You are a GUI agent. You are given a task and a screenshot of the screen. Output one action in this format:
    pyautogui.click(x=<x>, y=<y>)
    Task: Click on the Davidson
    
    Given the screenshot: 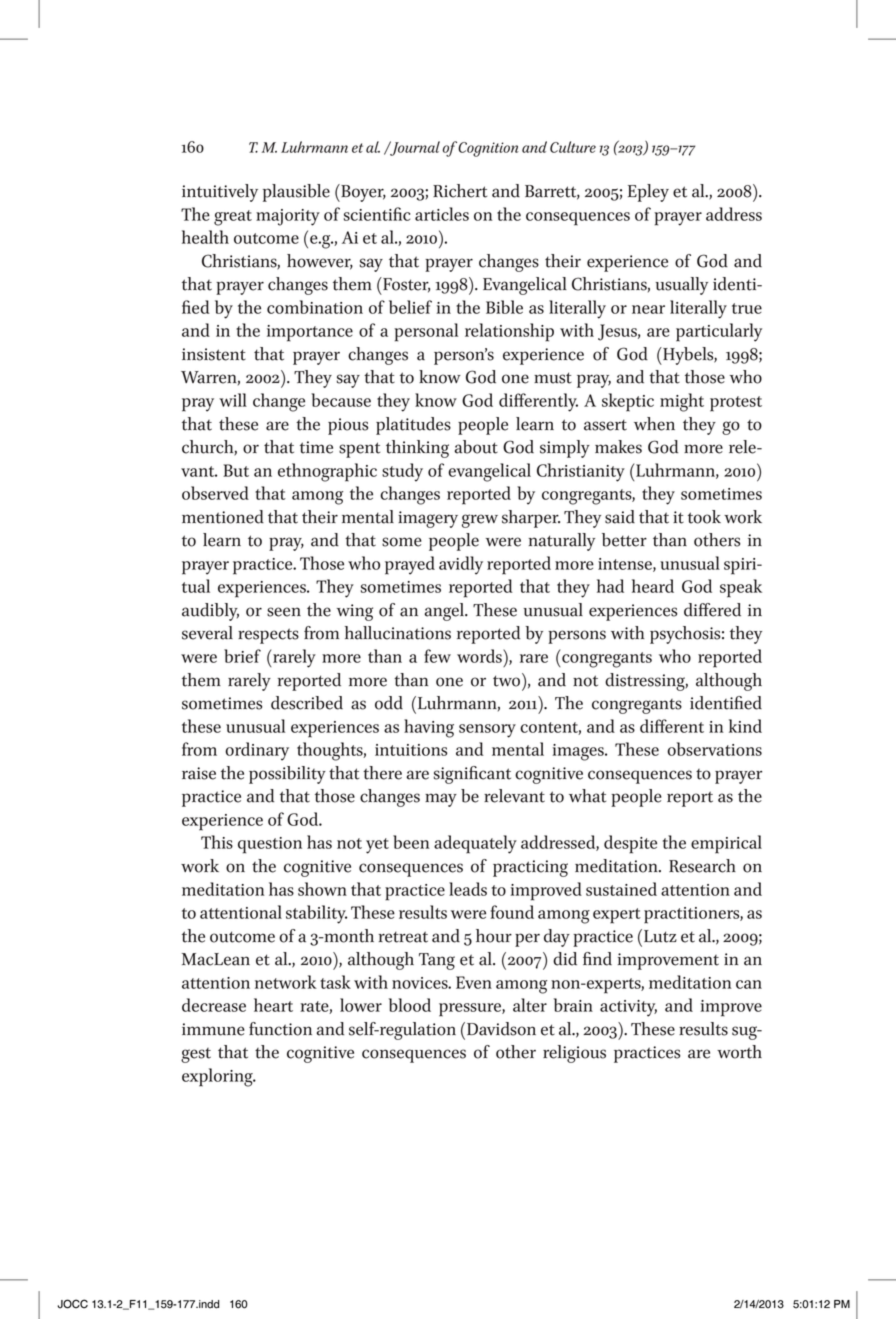 What is the action you would take?
    pyautogui.click(x=500, y=1029)
